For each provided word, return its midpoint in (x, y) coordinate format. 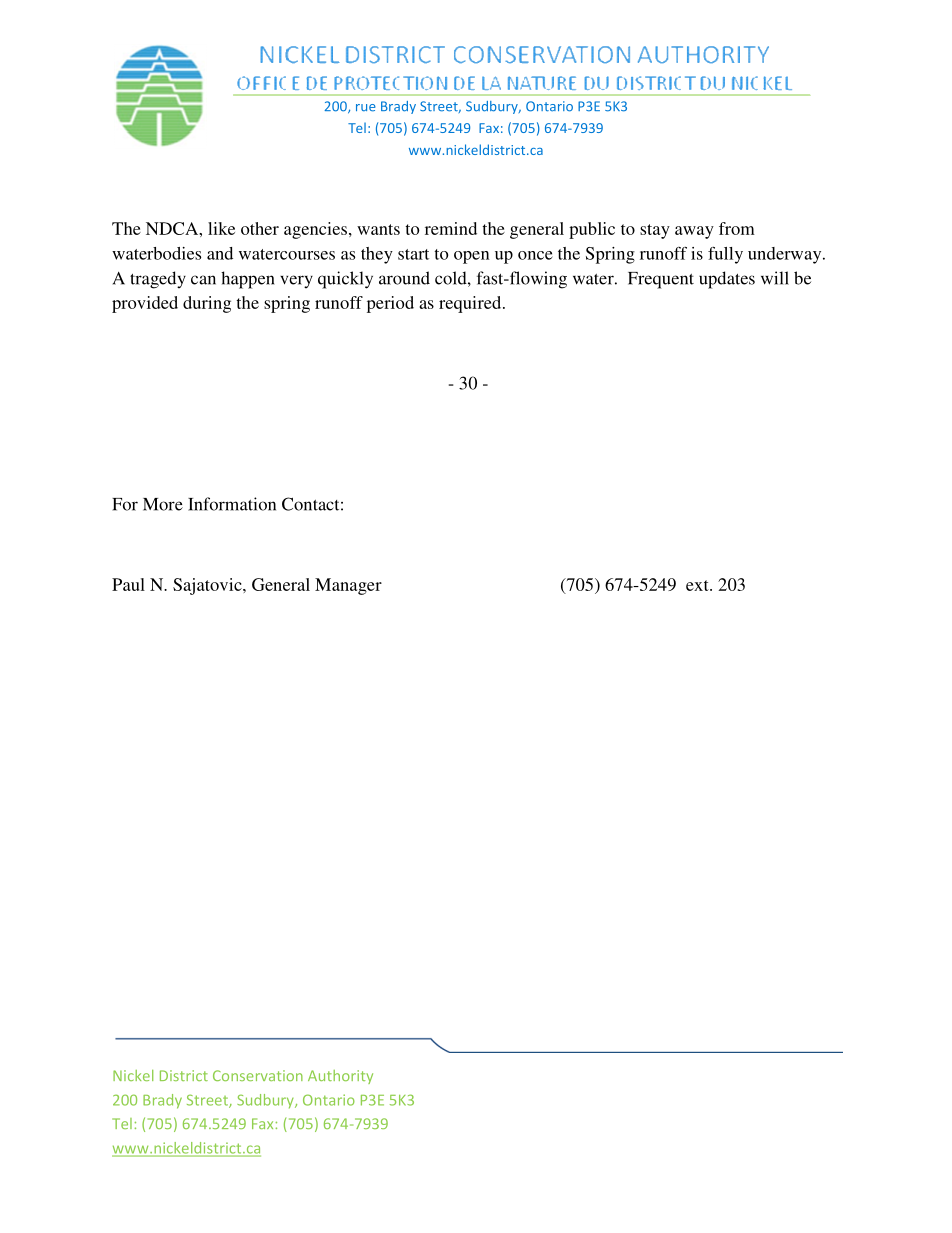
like (221, 228)
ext (698, 585)
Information (232, 504)
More (163, 504)
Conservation (258, 1075)
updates (727, 280)
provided (145, 304)
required (471, 304)
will (775, 278)
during (207, 304)
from (737, 228)
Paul (128, 584)
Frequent (661, 280)
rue (366, 108)
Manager (348, 586)
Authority (340, 1077)
